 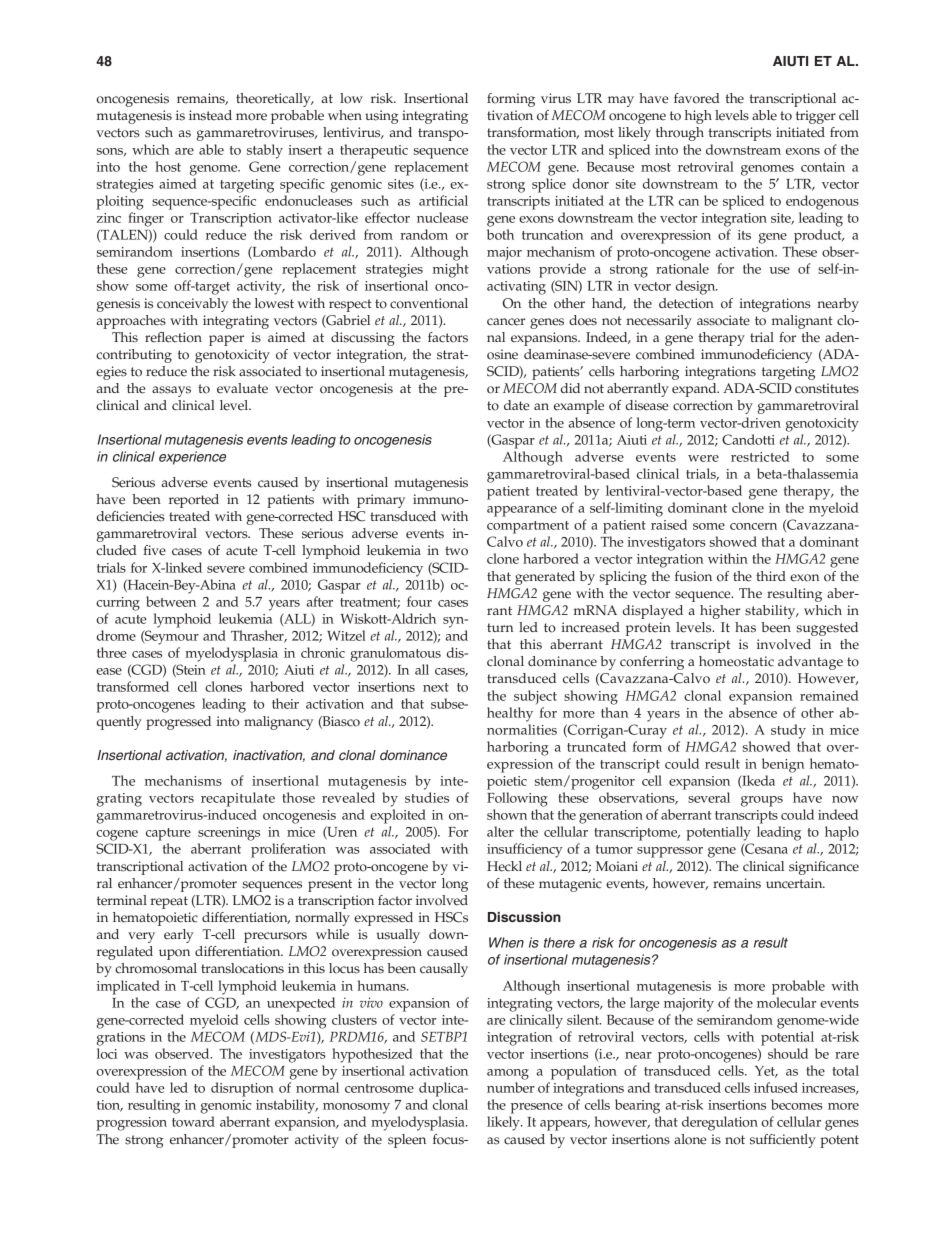 I want to click on turn, so click(x=500, y=627).
